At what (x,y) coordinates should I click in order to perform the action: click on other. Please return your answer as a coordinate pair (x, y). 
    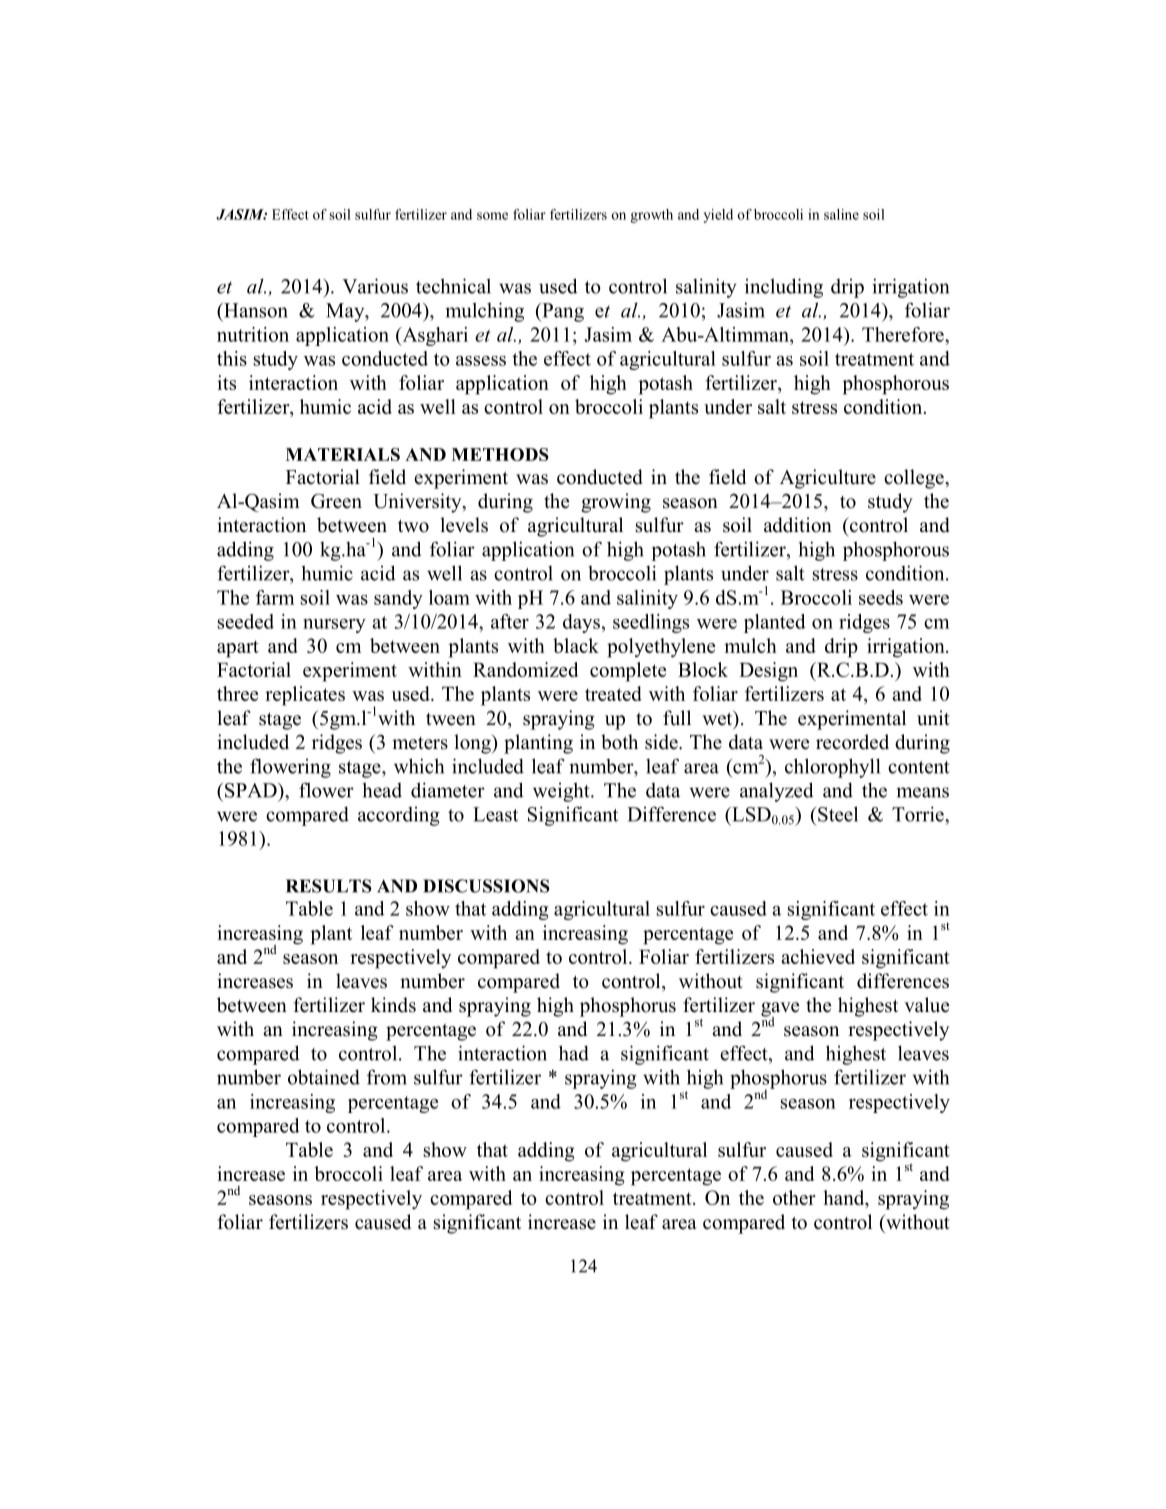
    Looking at the image, I should click on (794, 1197).
